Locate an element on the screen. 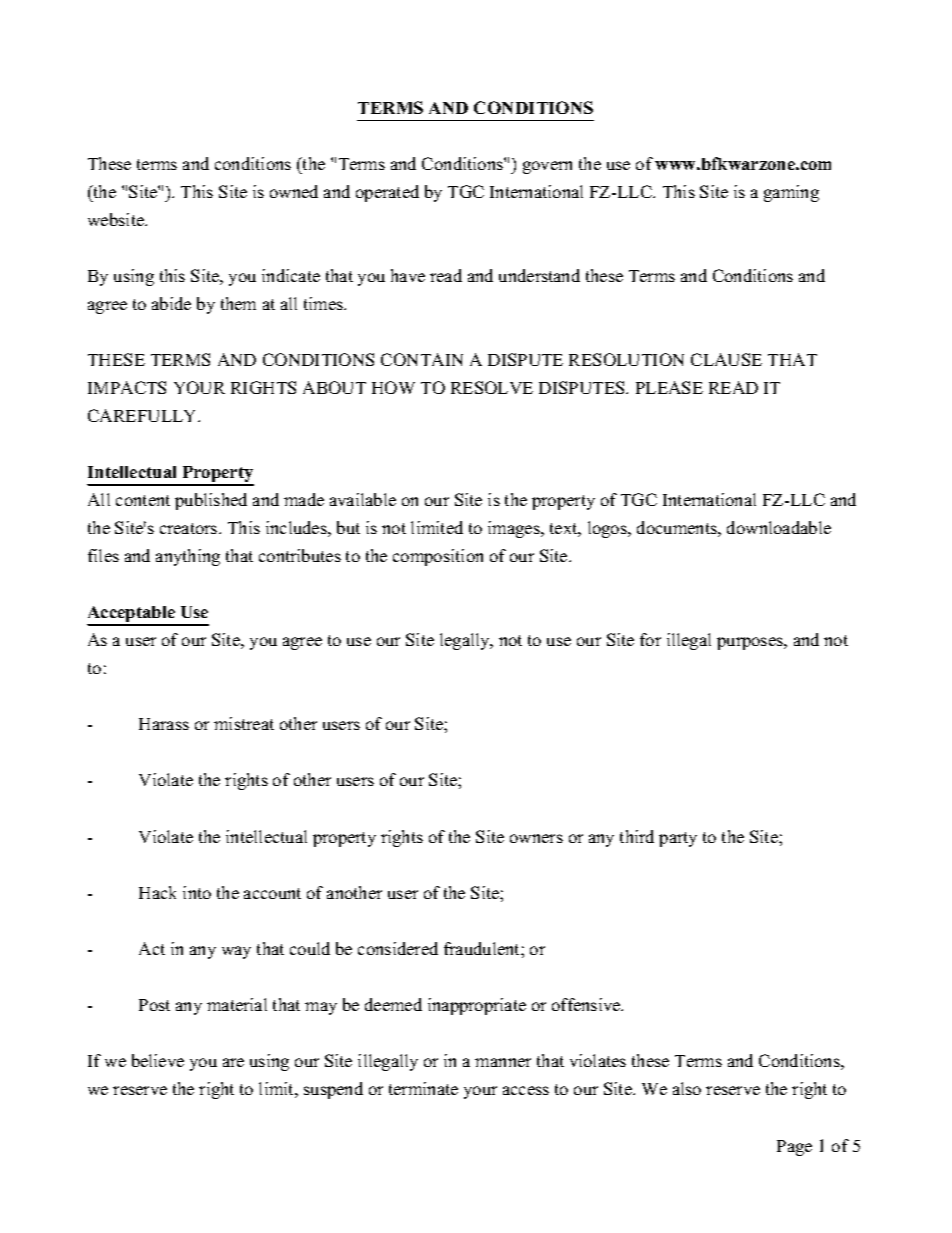 The image size is (952, 1233). owned is located at coordinates (294, 191).
